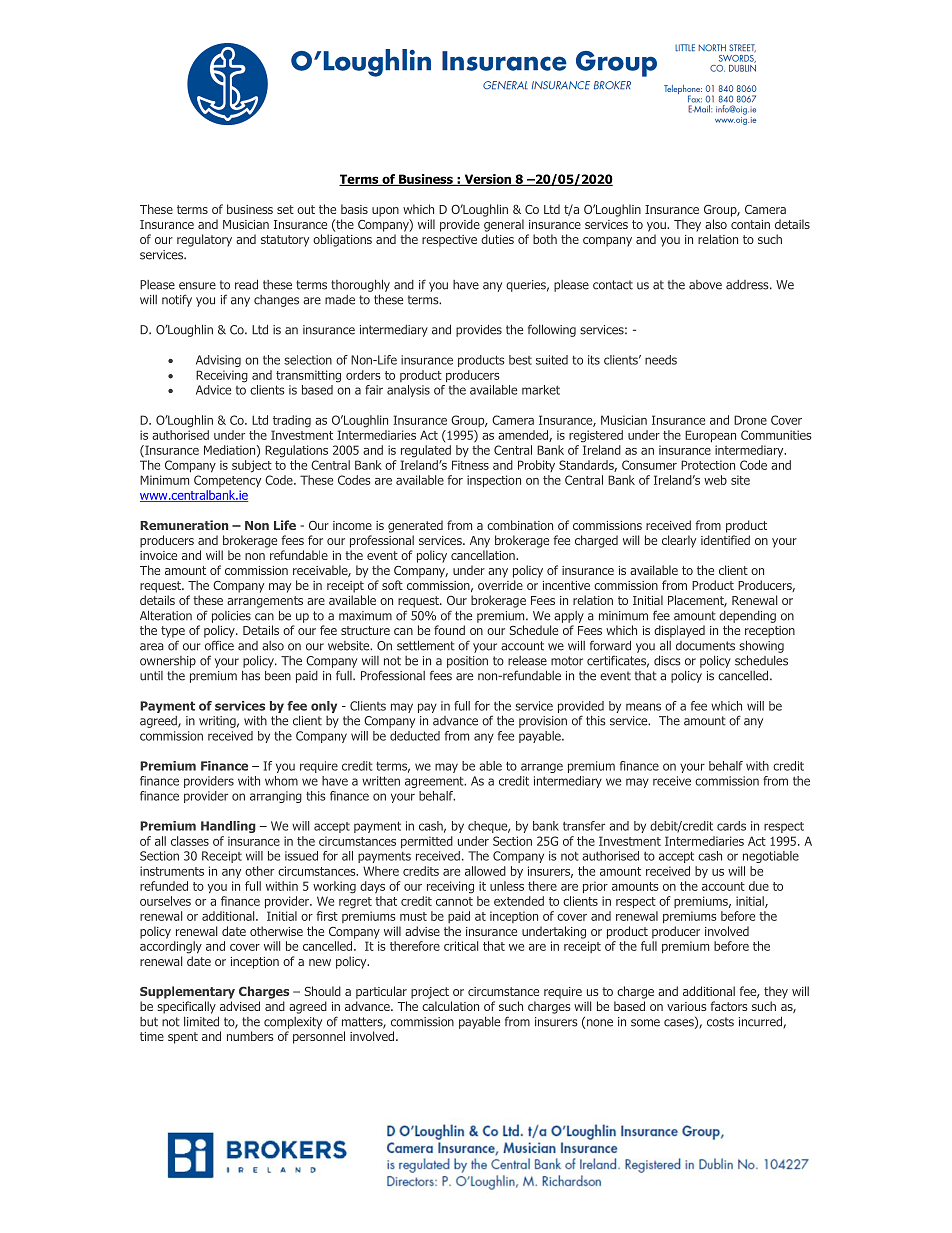  I want to click on limited, so click(201, 1021).
